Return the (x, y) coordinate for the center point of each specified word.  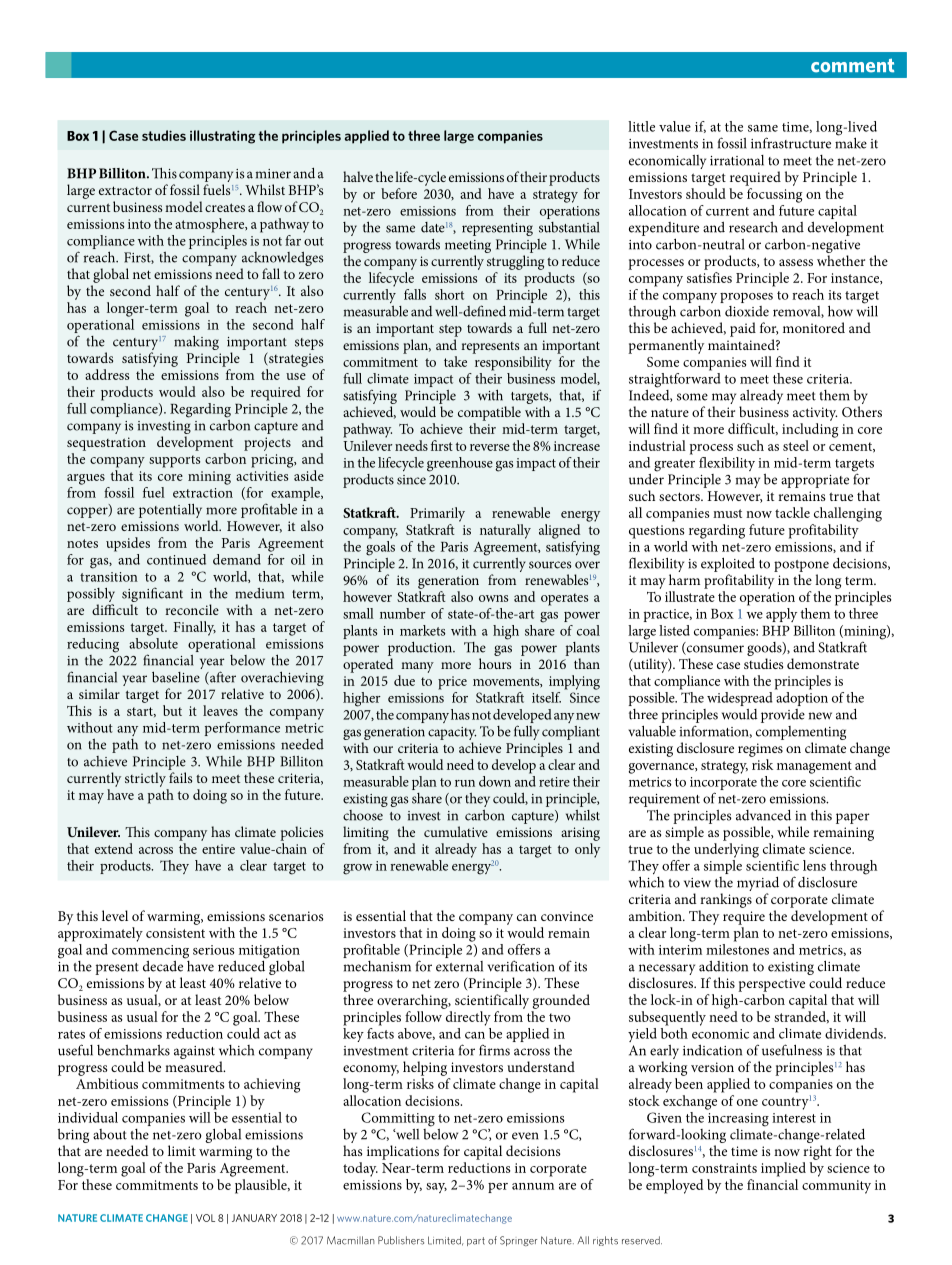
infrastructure (791, 143)
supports (174, 461)
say (436, 1188)
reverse (490, 447)
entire (218, 849)
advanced (763, 815)
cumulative (456, 831)
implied (783, 1169)
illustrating (222, 137)
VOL (205, 1218)
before (399, 193)
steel (796, 445)
